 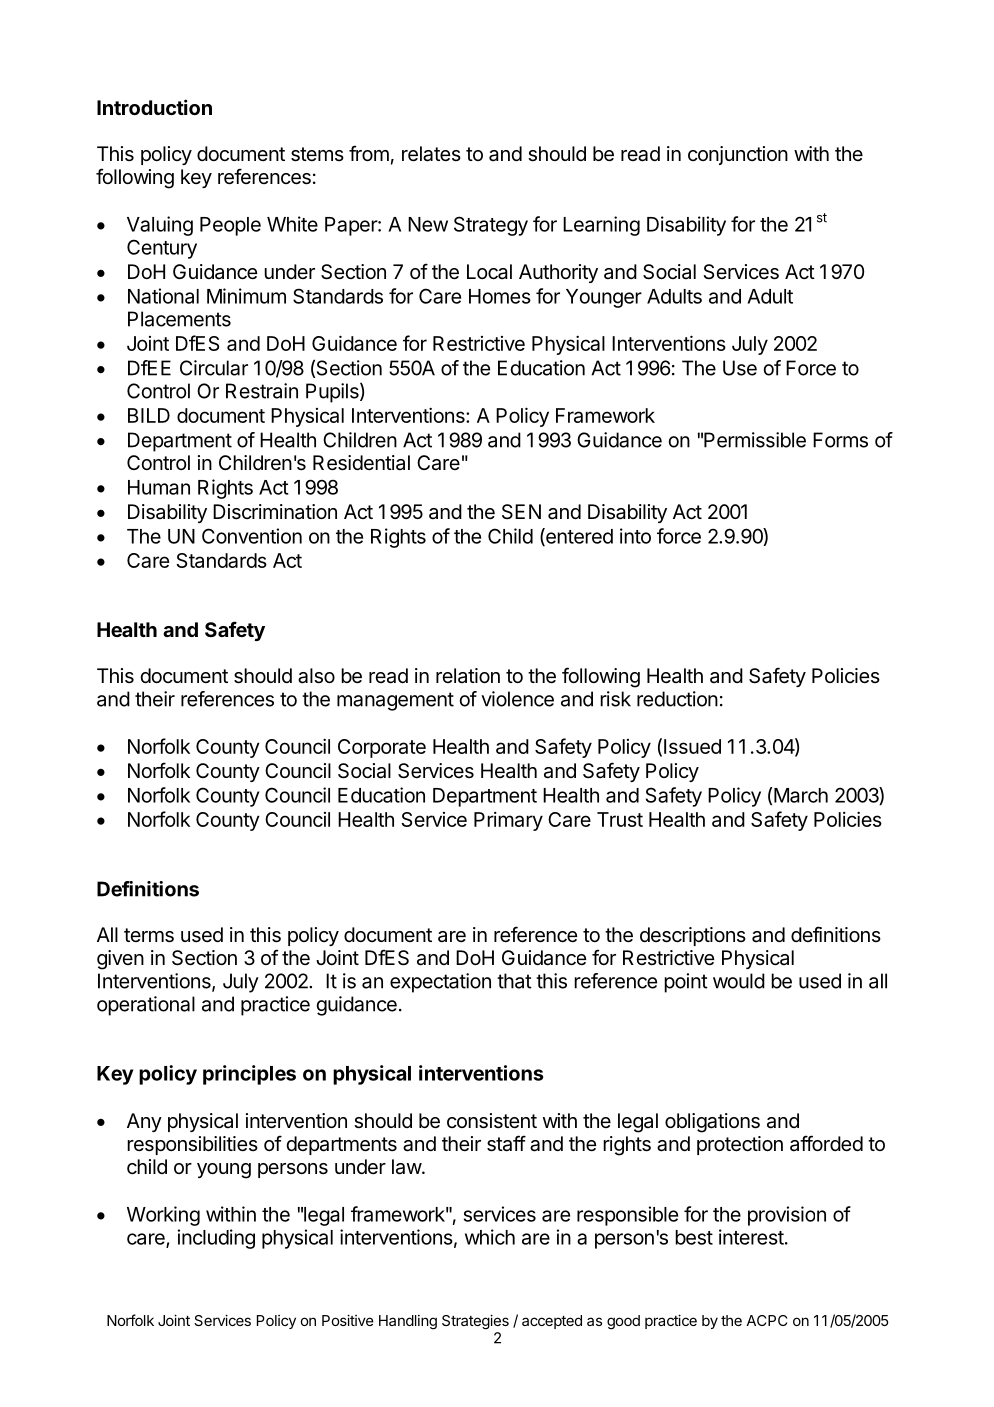 What do you see at coordinates (514, 981) in the screenshot?
I see `that` at bounding box center [514, 981].
